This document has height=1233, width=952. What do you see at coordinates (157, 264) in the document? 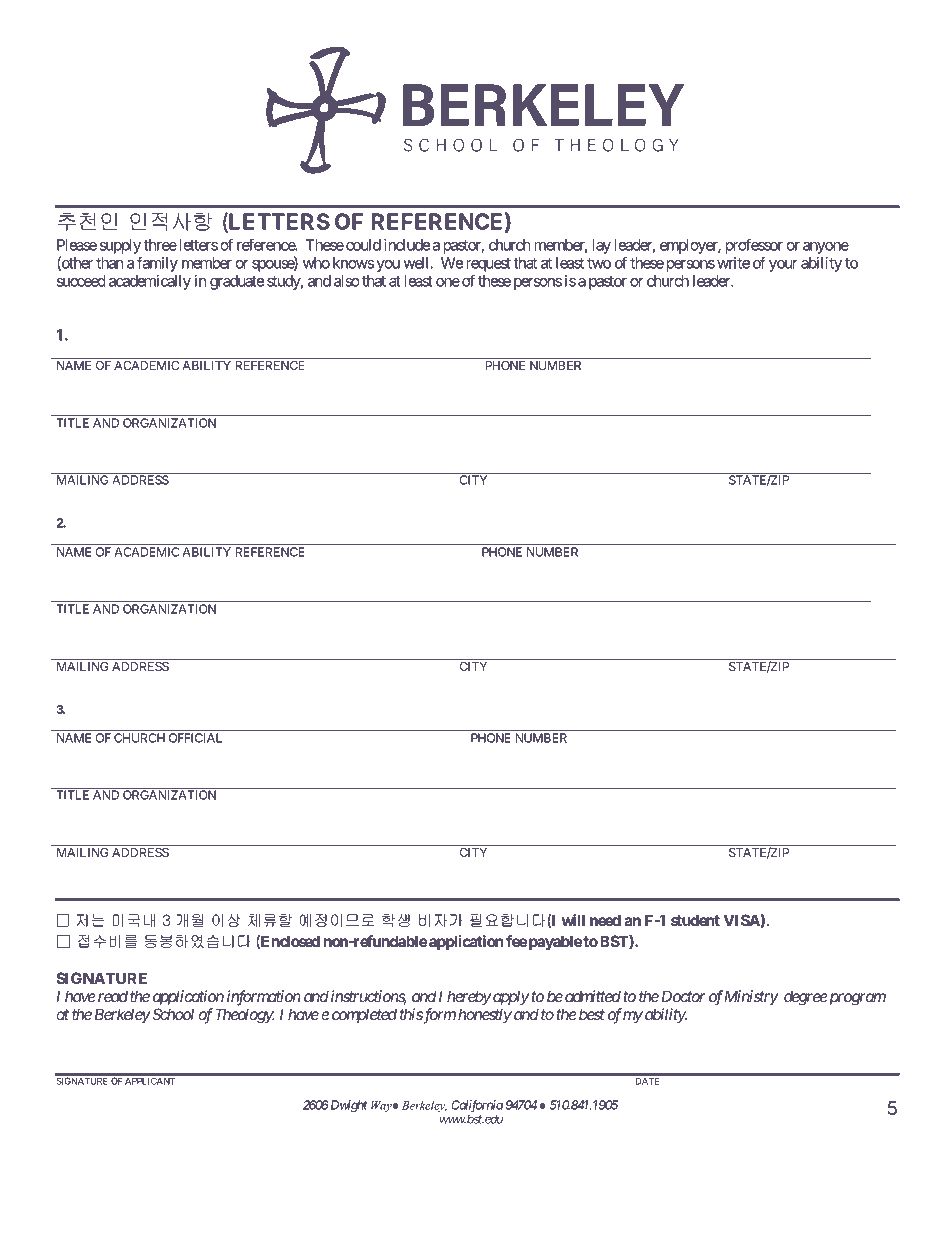
I see `family` at bounding box center [157, 264].
